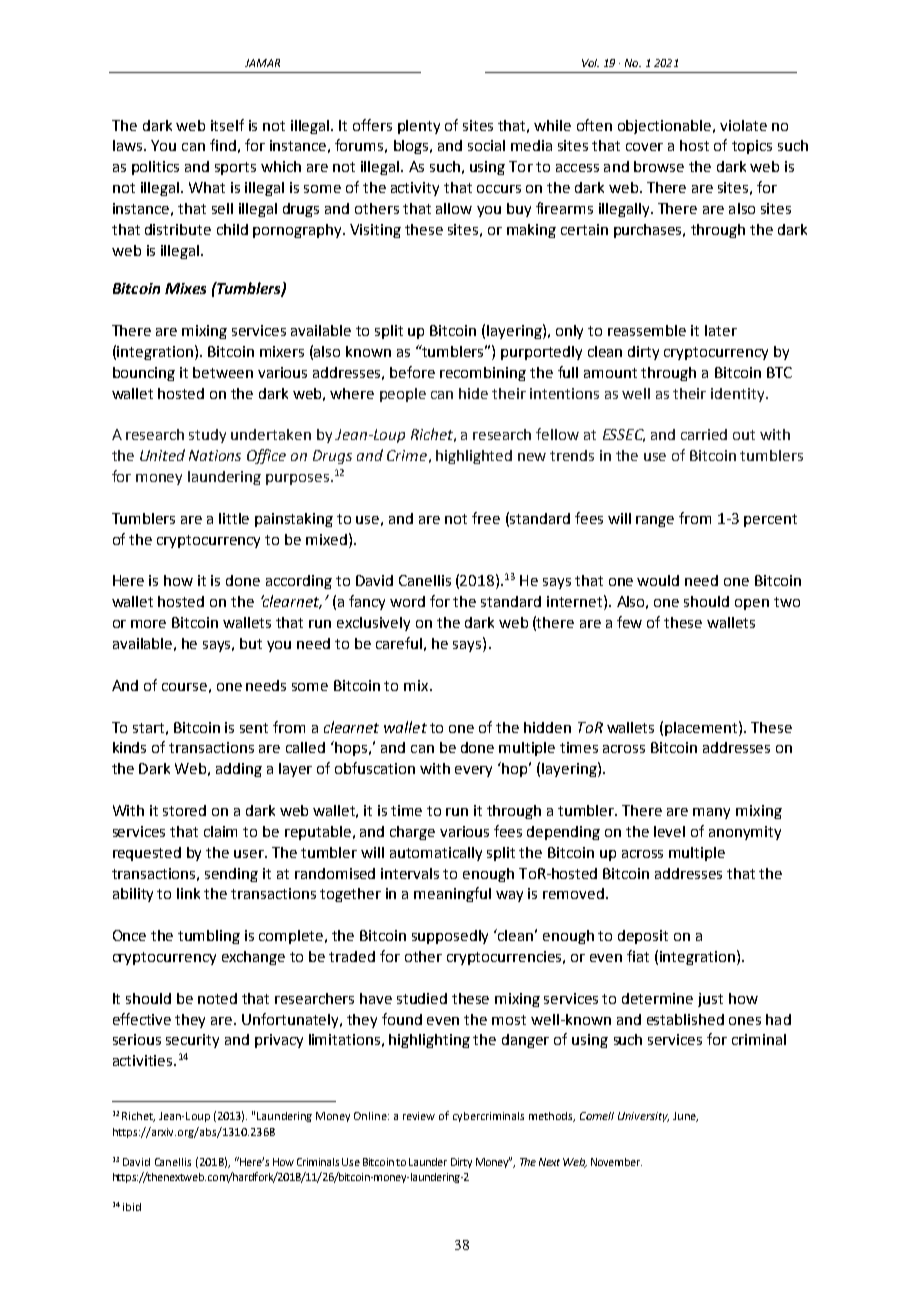 The image size is (924, 1308). What do you see at coordinates (132, 1207) in the screenshot?
I see `ibid` at bounding box center [132, 1207].
